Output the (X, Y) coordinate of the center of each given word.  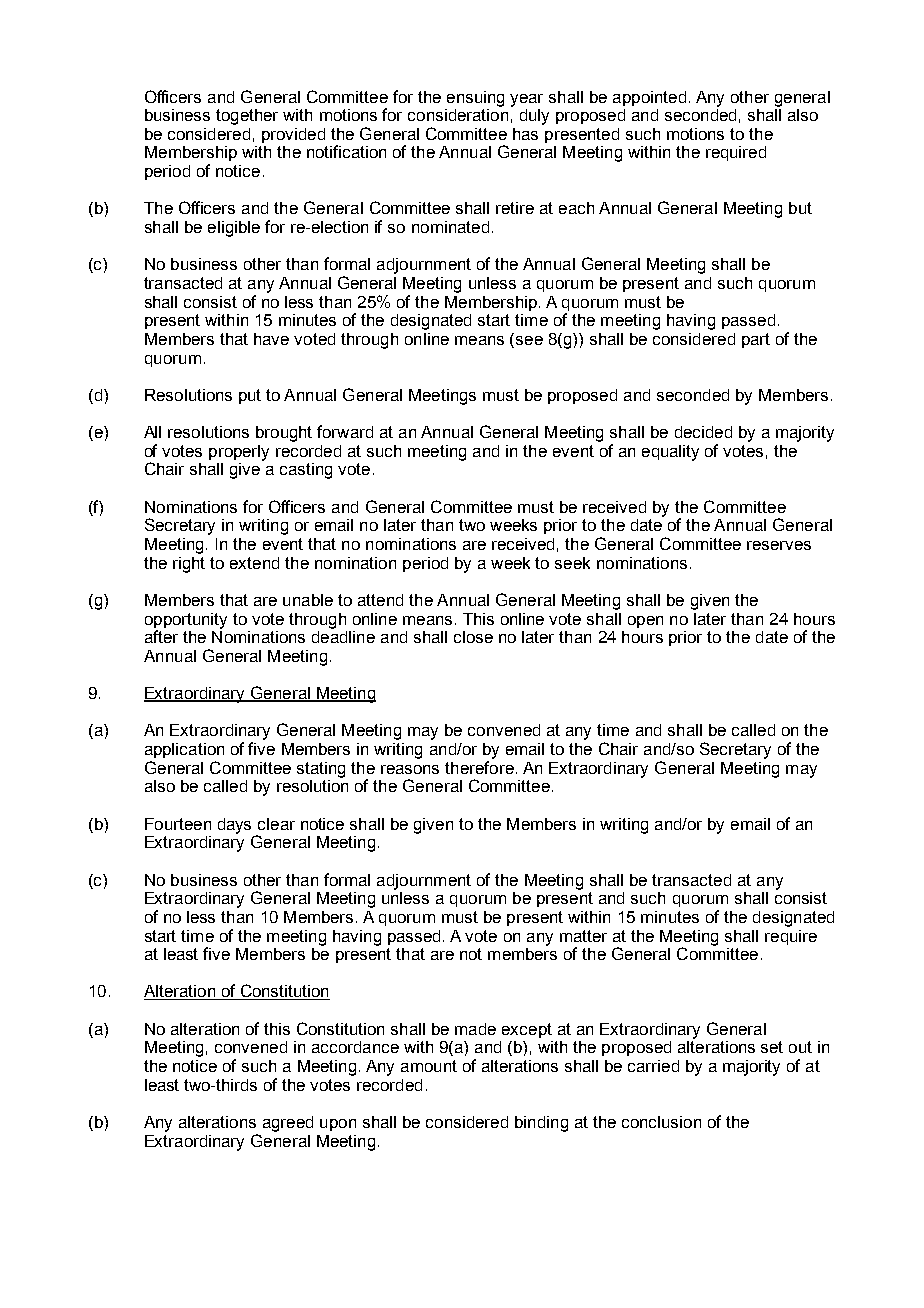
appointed (649, 98)
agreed (288, 1124)
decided (703, 432)
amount (429, 1066)
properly (239, 453)
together (247, 117)
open (645, 622)
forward (345, 431)
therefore (479, 767)
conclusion (661, 1122)
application (184, 750)
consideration (458, 113)
